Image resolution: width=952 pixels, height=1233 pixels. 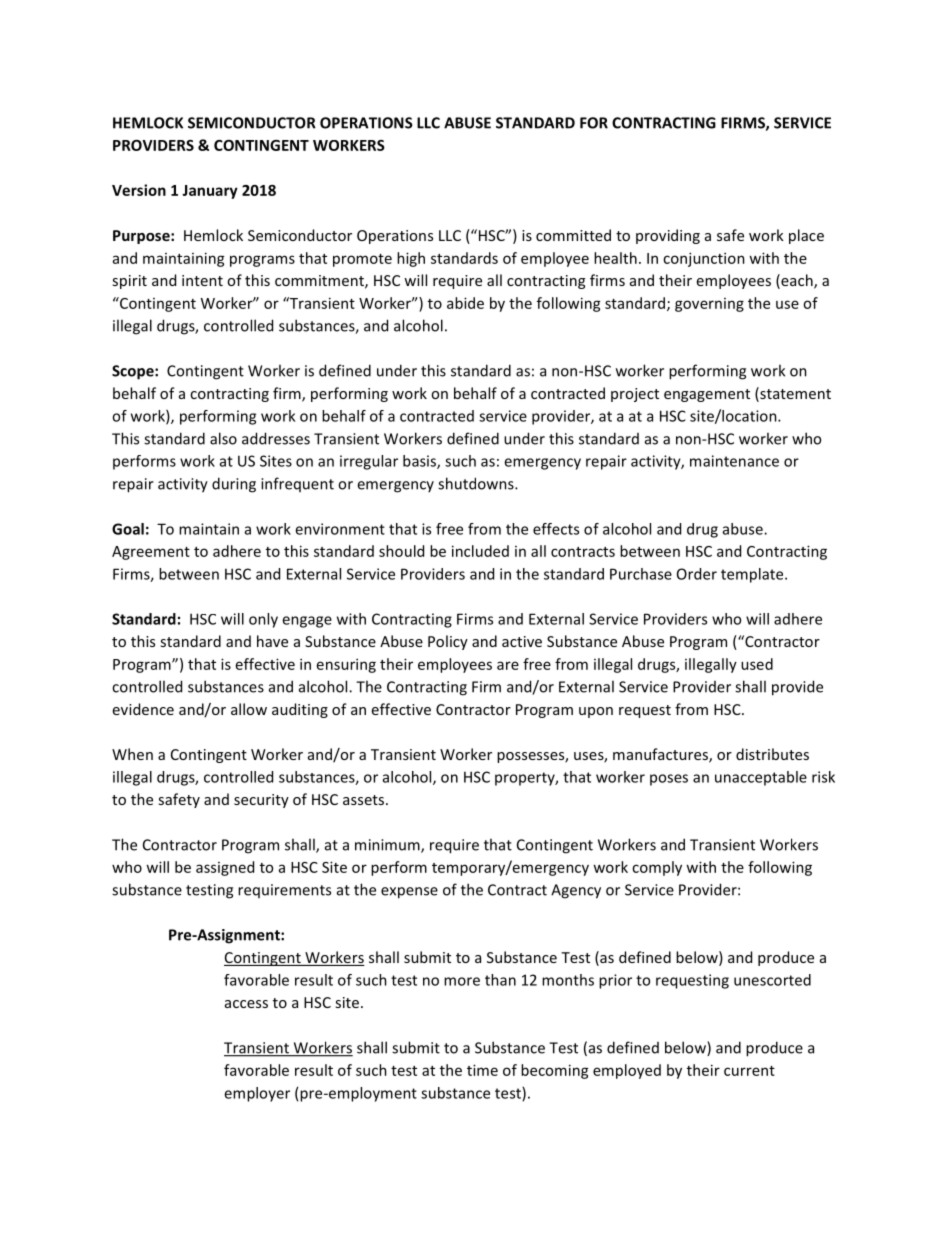 I want to click on have, so click(x=272, y=641).
